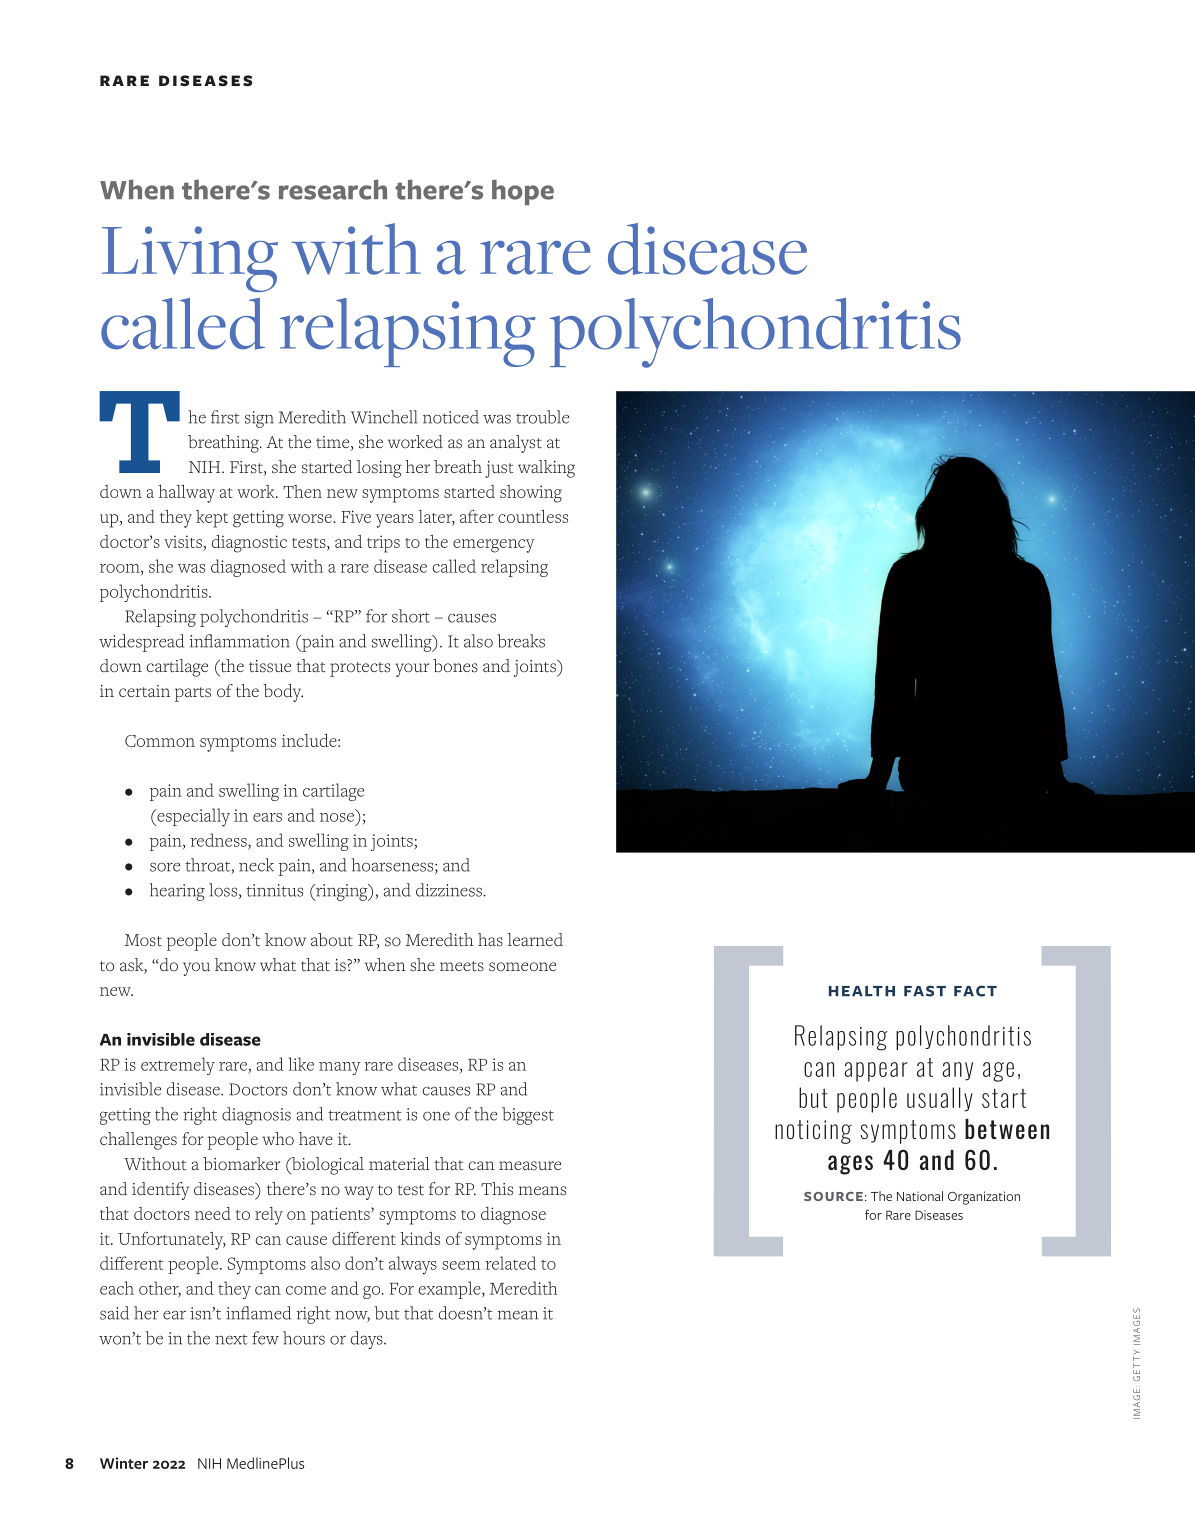 This screenshot has width=1195, height=1531. Describe the element at coordinates (920, 1196) in the screenshot. I see `National` at that location.
